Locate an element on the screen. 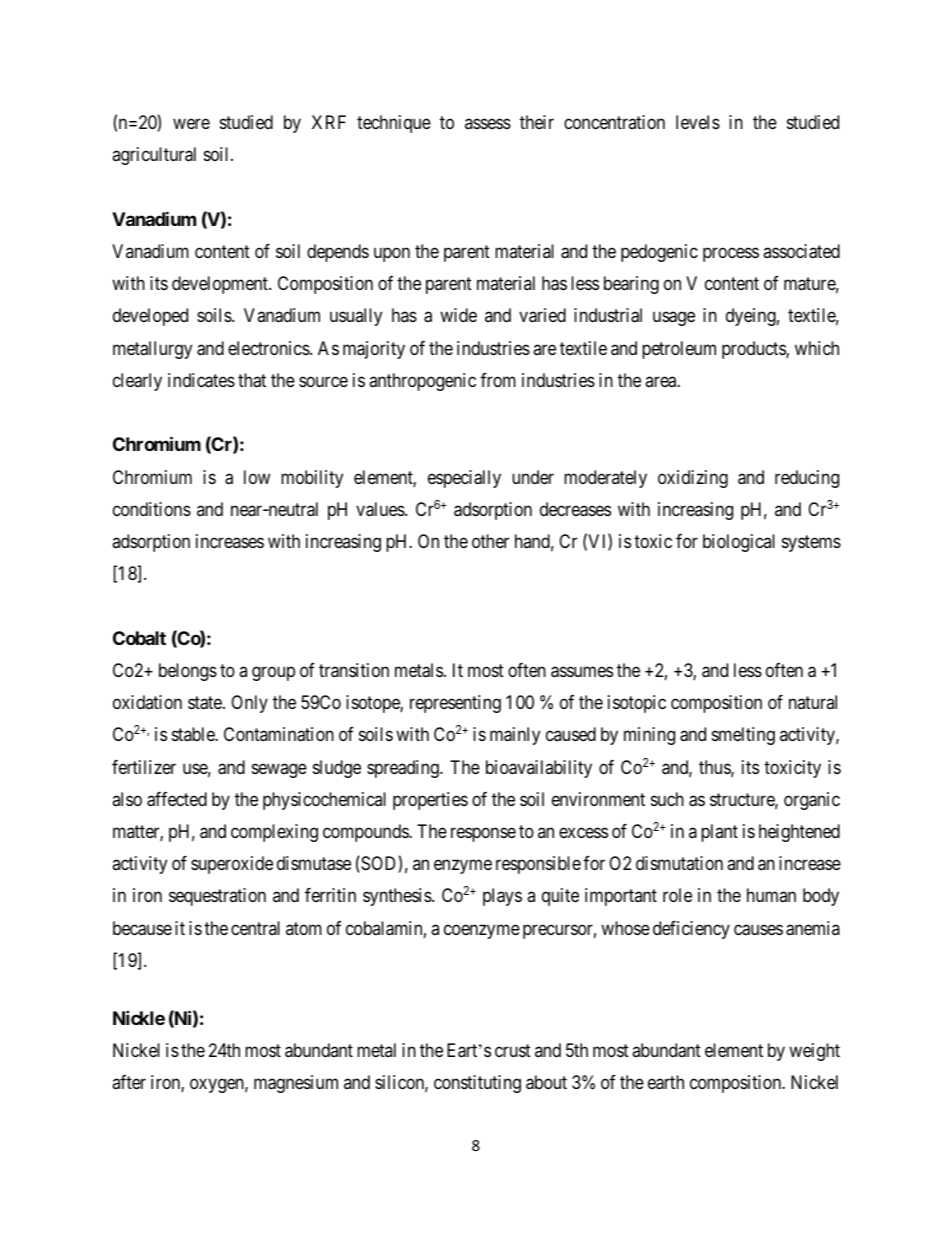 The image size is (952, 1233). indicates is located at coordinates (201, 380).
